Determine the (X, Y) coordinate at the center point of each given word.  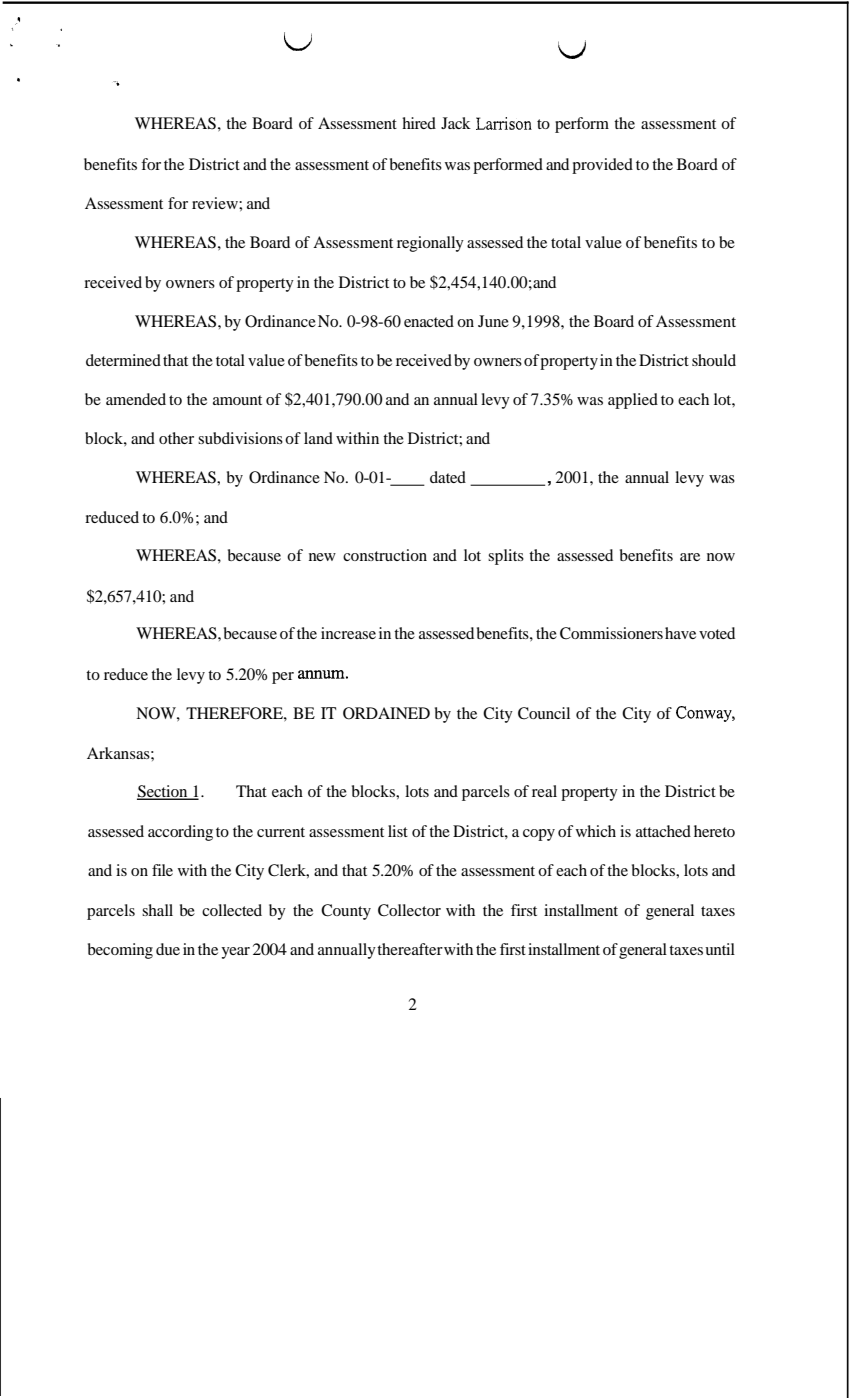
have (680, 633)
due (168, 949)
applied (633, 401)
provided (602, 166)
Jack (456, 123)
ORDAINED (386, 713)
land (318, 438)
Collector (409, 910)
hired (419, 123)
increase (348, 633)
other (176, 438)
